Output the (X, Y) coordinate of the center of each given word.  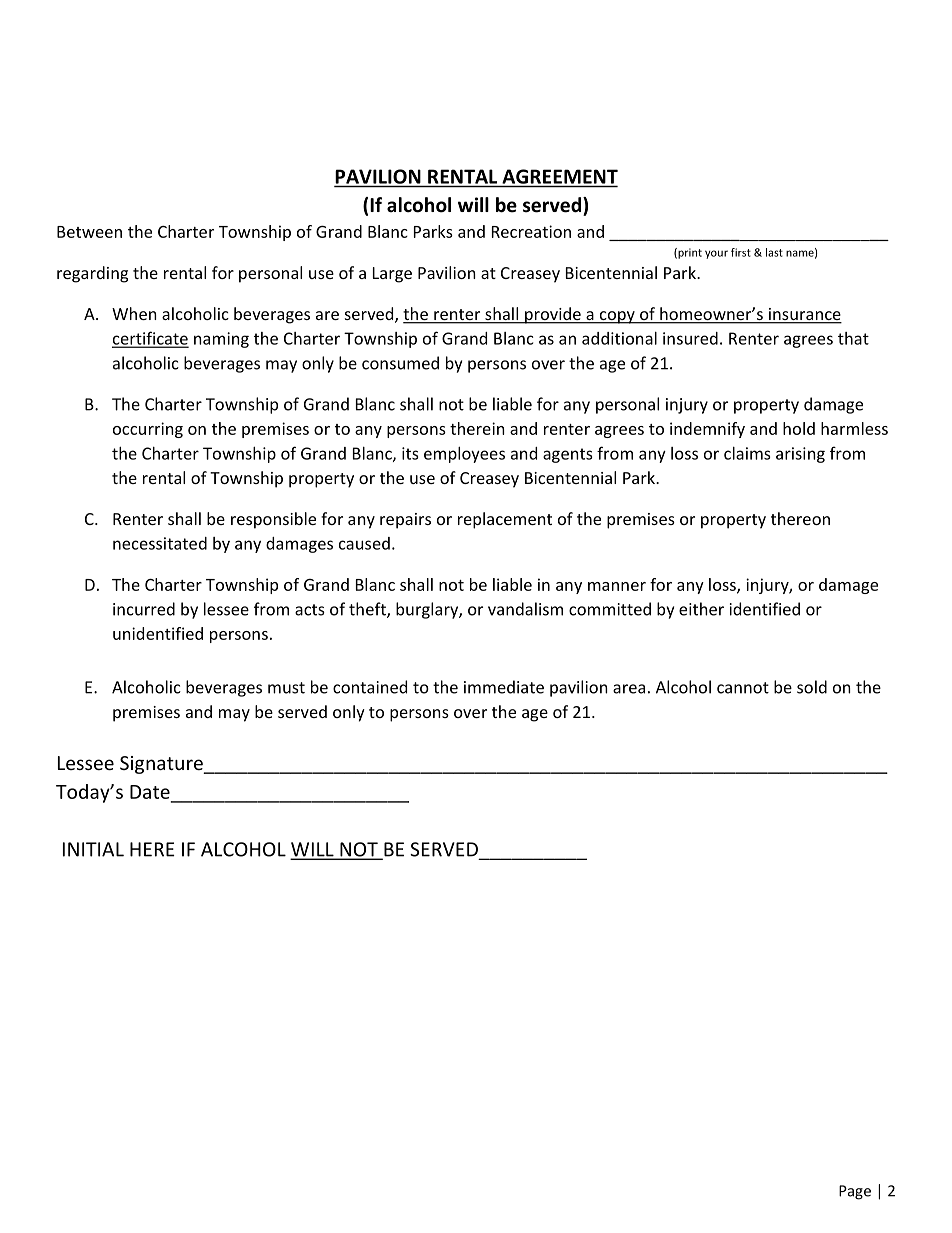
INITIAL (93, 849)
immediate (504, 687)
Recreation (531, 231)
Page (855, 1192)
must (286, 688)
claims (747, 453)
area (629, 689)
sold (812, 687)
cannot (743, 688)
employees (464, 455)
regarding (92, 274)
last (774, 252)
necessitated (160, 543)
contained (370, 687)
